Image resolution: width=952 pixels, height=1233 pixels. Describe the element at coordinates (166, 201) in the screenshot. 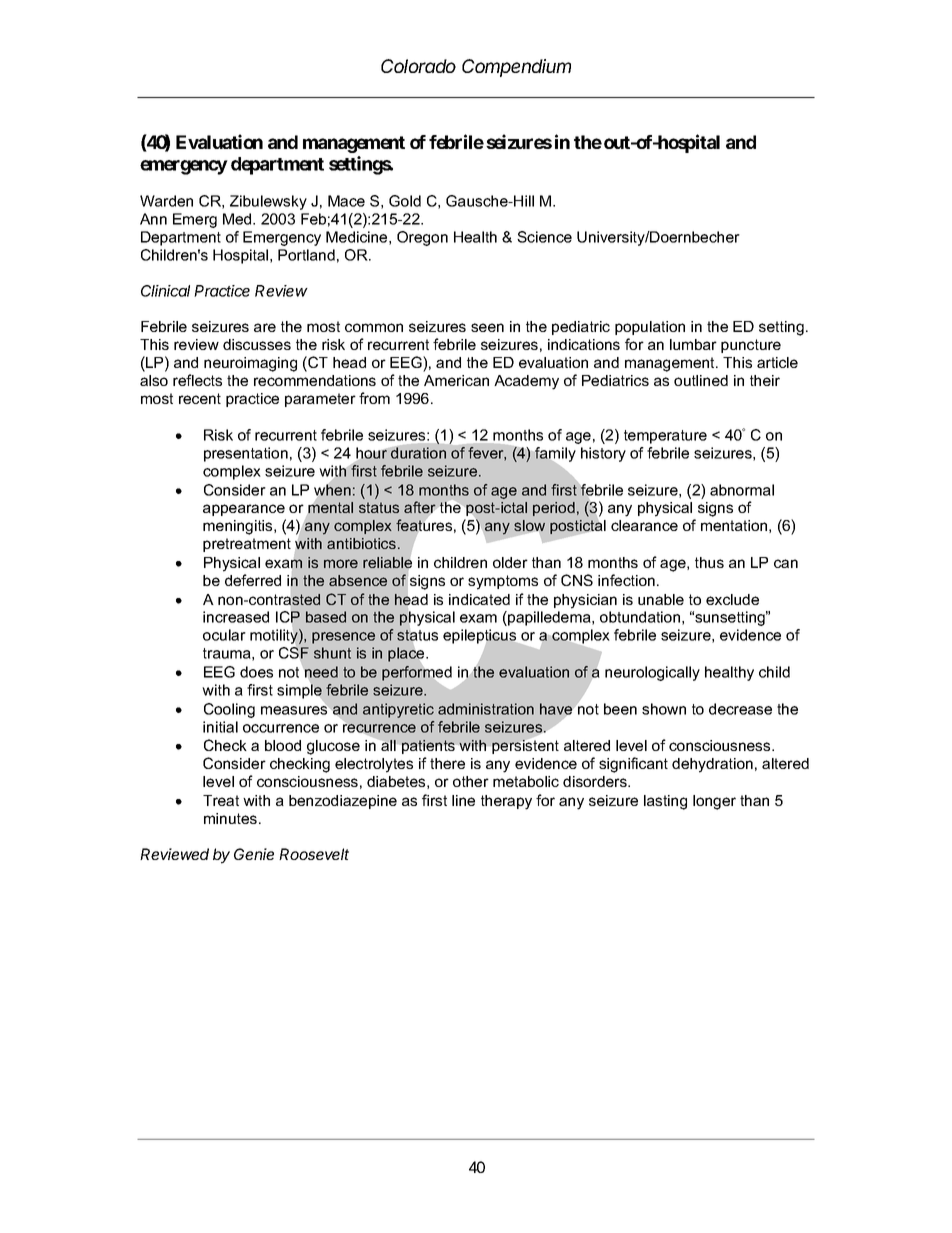

I see `Warden` at that location.
